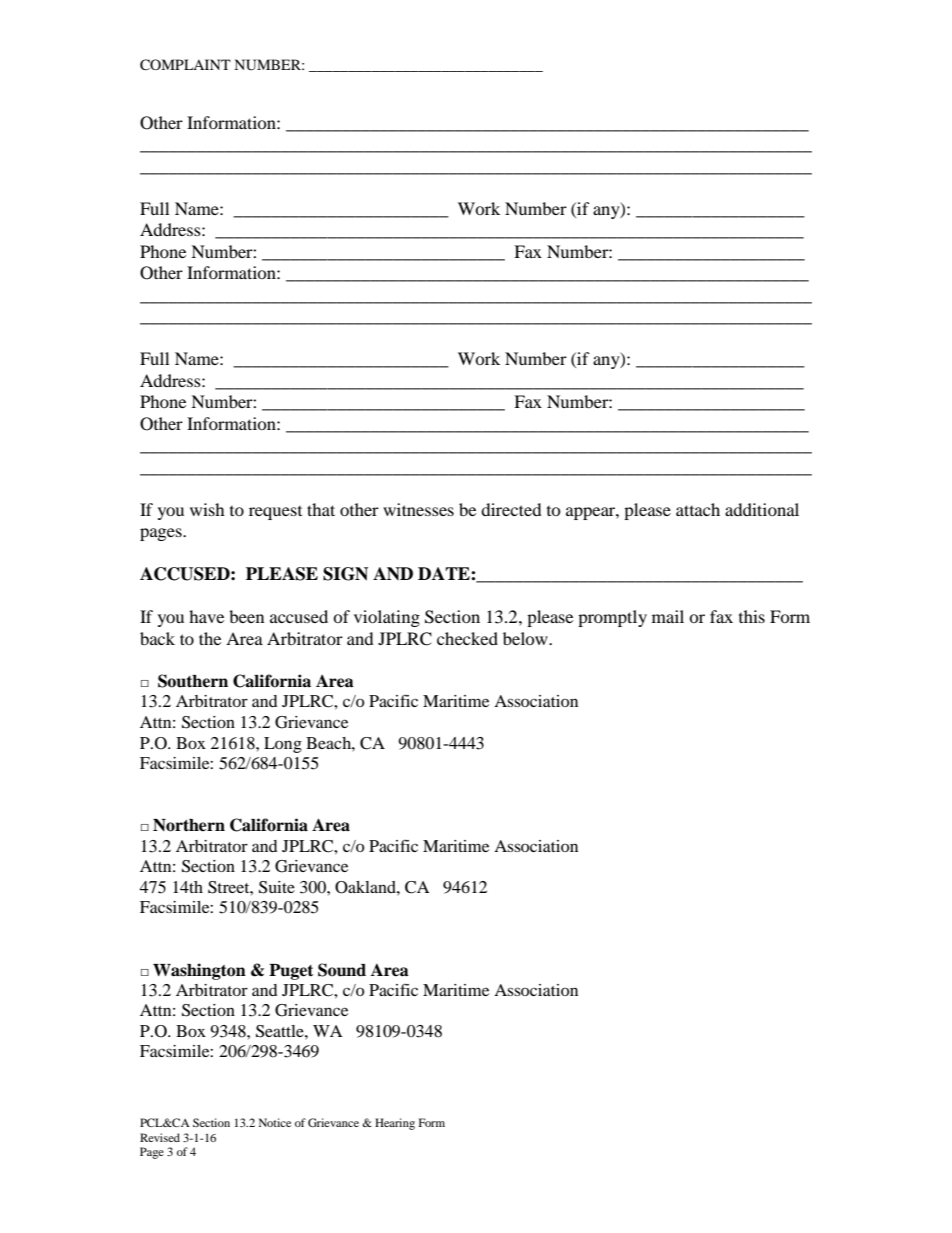 The image size is (952, 1233). Describe the element at coordinates (207, 509) in the document. I see `wish` at that location.
